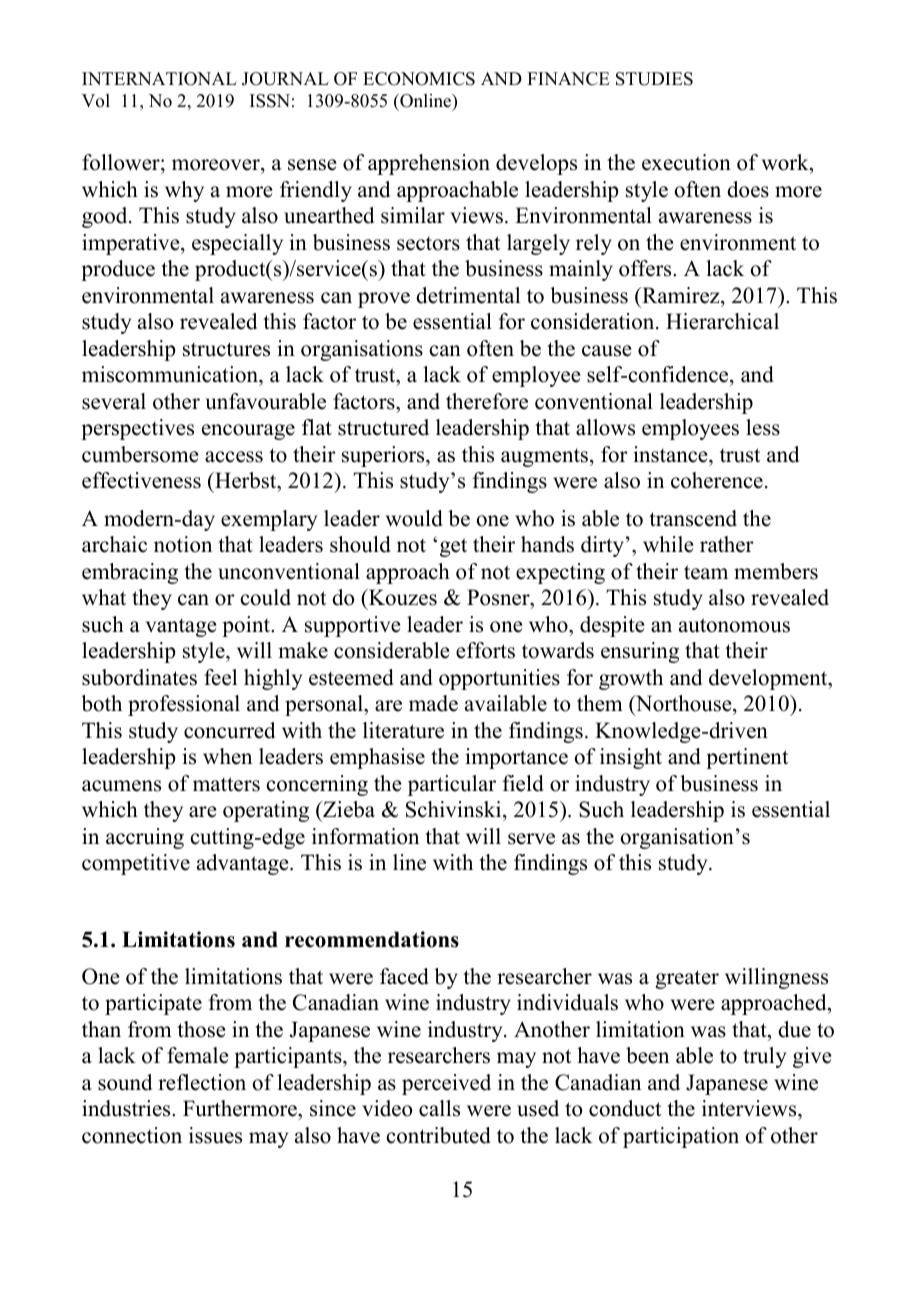 Image resolution: width=924 pixels, height=1305 pixels. Describe the element at coordinates (722, 321) in the screenshot. I see `Hierarchical` at that location.
